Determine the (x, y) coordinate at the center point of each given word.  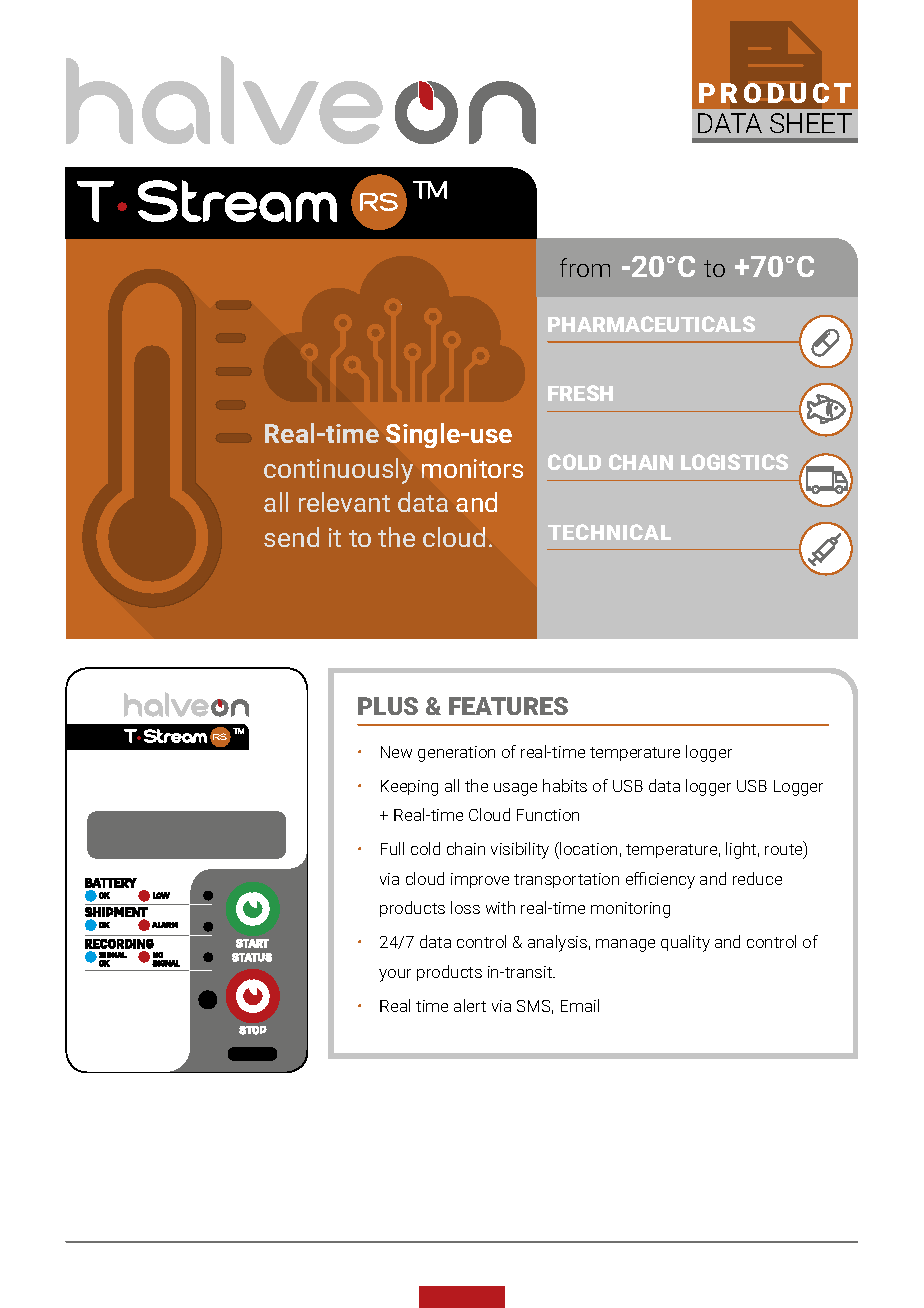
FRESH (580, 393)
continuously (338, 471)
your (395, 975)
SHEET (811, 123)
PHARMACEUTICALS (651, 324)
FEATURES (508, 706)
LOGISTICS (734, 462)
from (585, 267)
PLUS (388, 706)
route (785, 850)
